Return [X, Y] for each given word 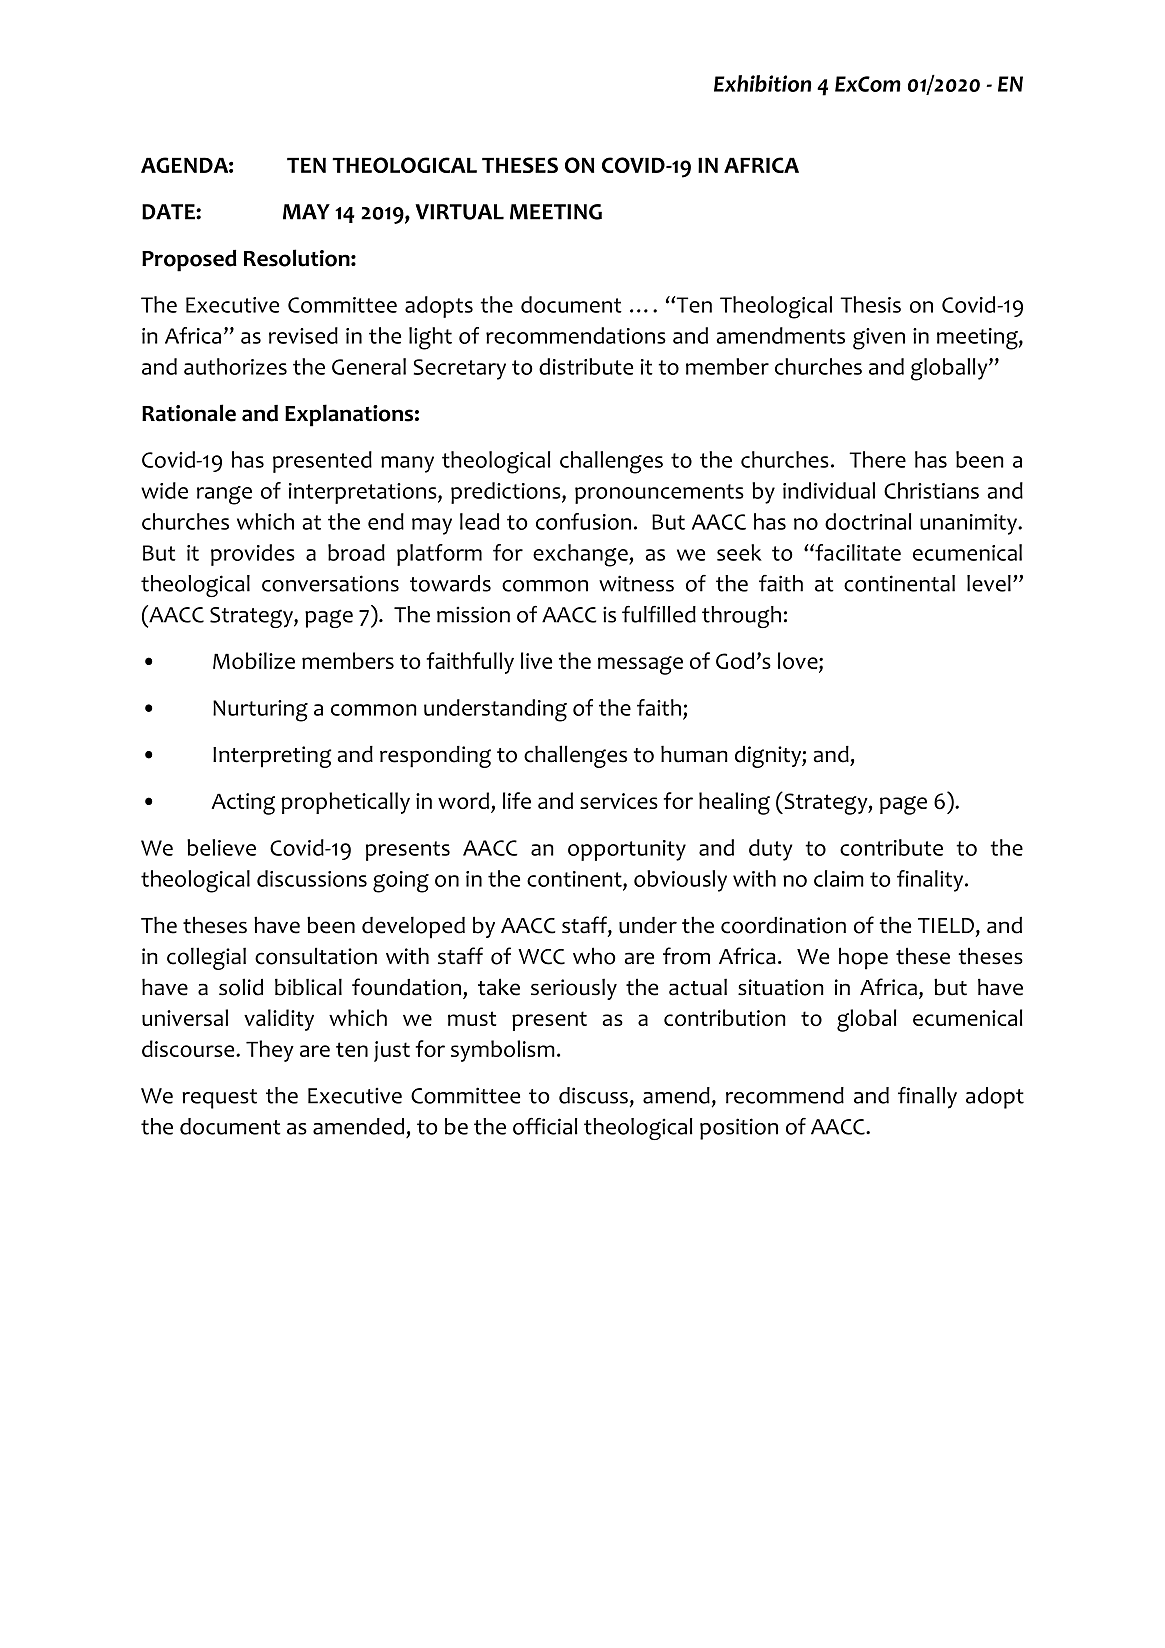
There [877, 459]
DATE [169, 212]
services [619, 801]
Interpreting [272, 757]
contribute [891, 847]
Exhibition [762, 83]
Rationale [189, 413]
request [219, 1099]
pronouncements [659, 494]
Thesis [870, 304]
